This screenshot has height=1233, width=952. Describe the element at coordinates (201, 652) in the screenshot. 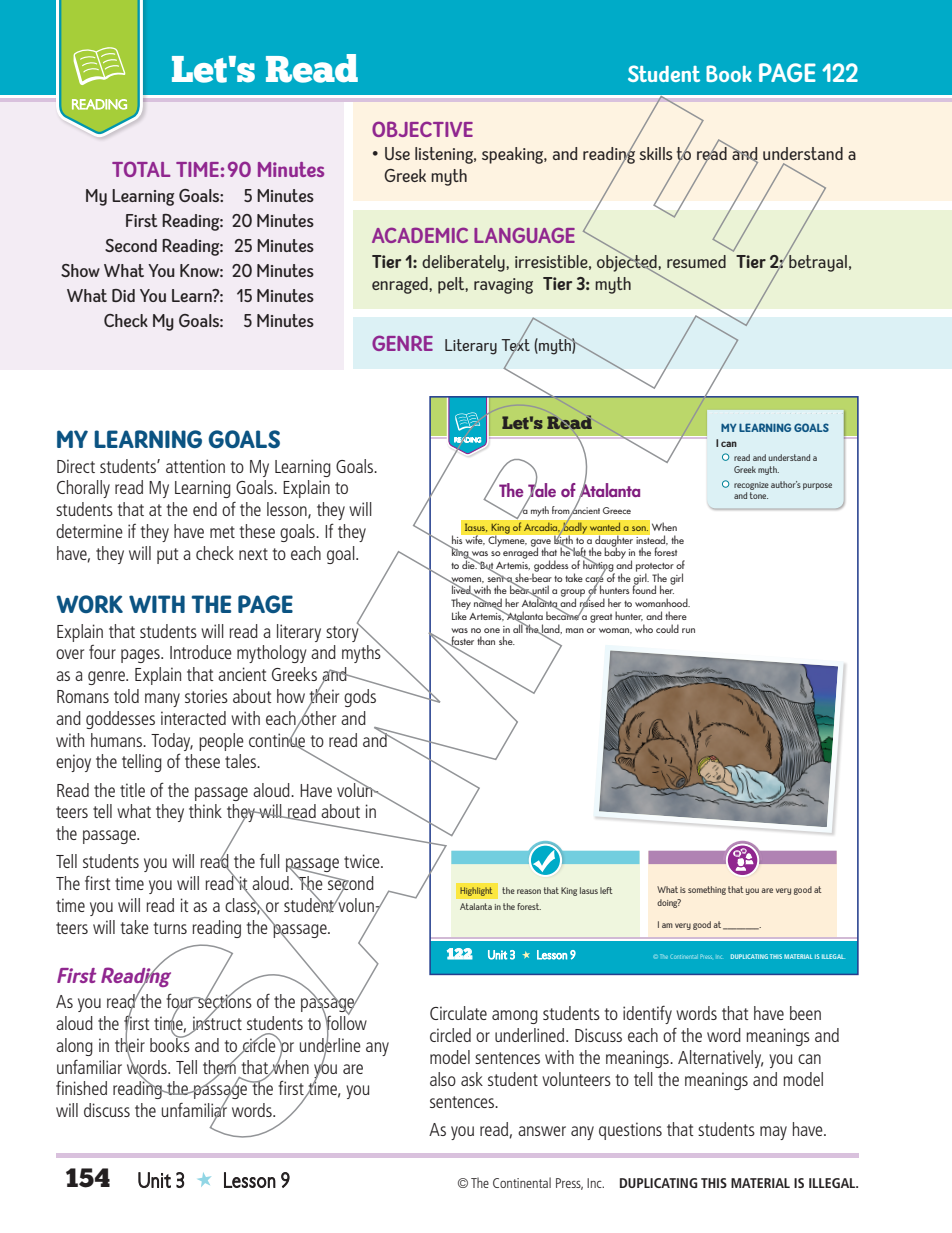

I see `Introduce` at that location.
